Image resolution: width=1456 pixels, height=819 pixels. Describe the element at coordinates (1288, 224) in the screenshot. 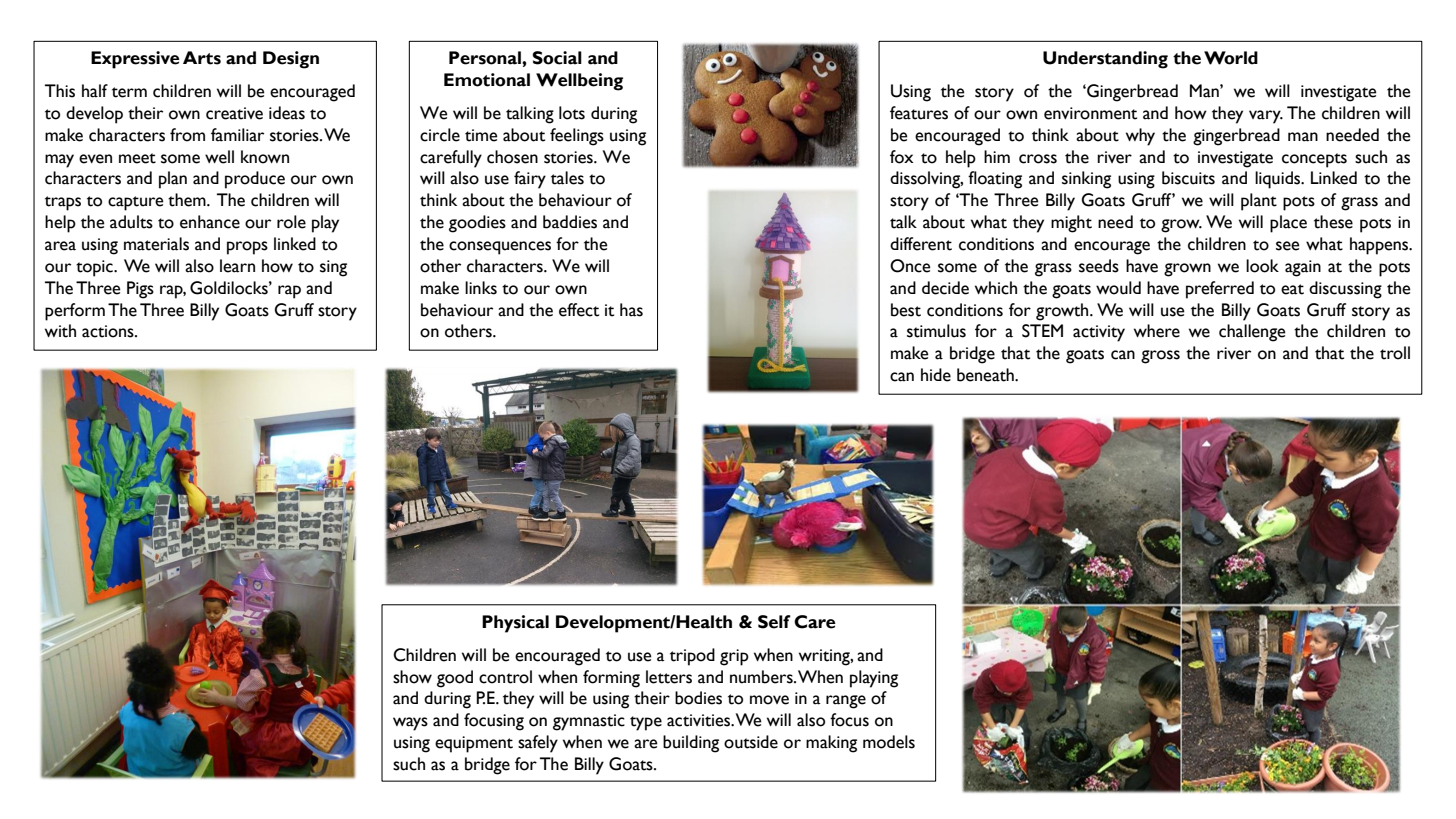

I see `place` at that location.
